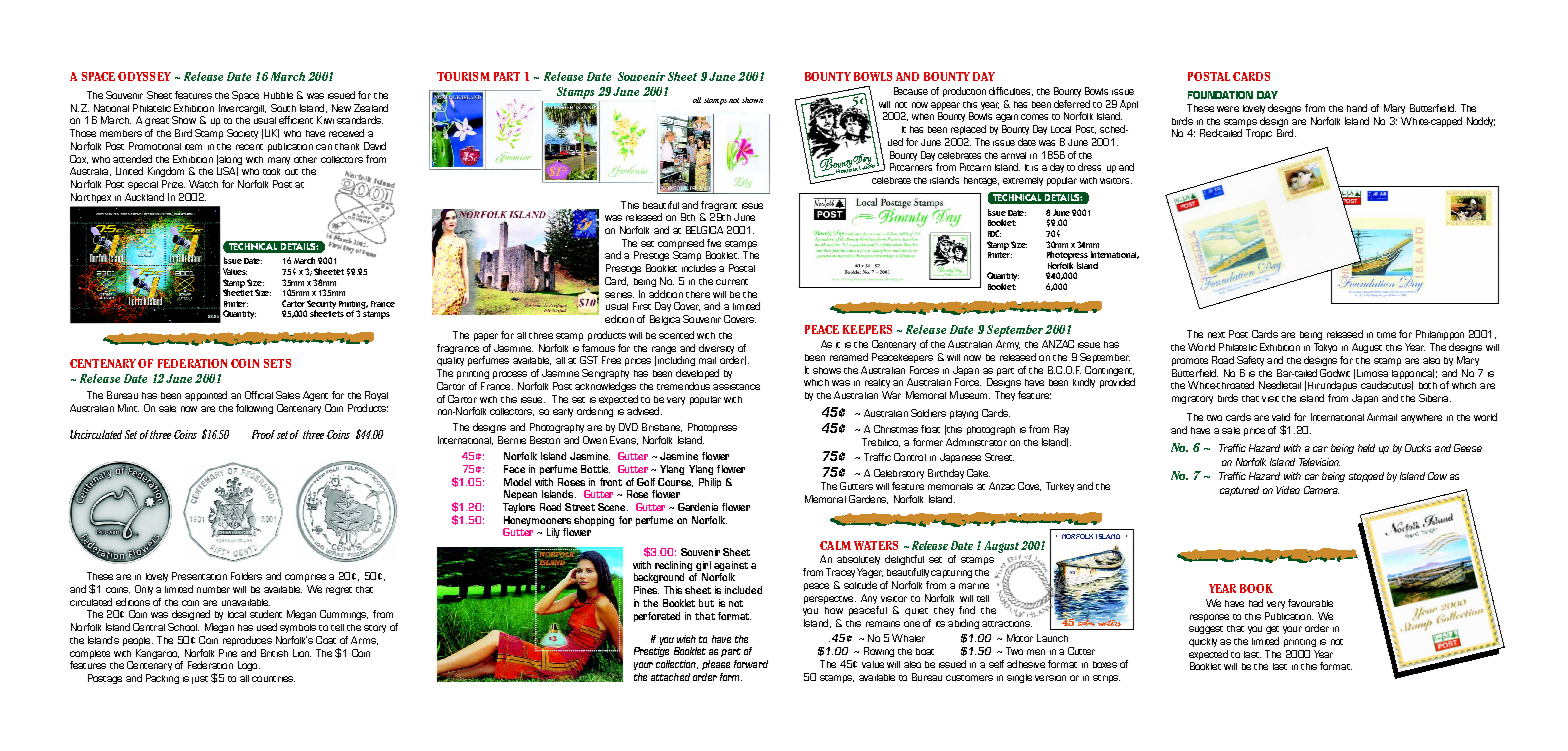 The width and height of the document is (1568, 751). I want to click on Hubble, so click(278, 95).
